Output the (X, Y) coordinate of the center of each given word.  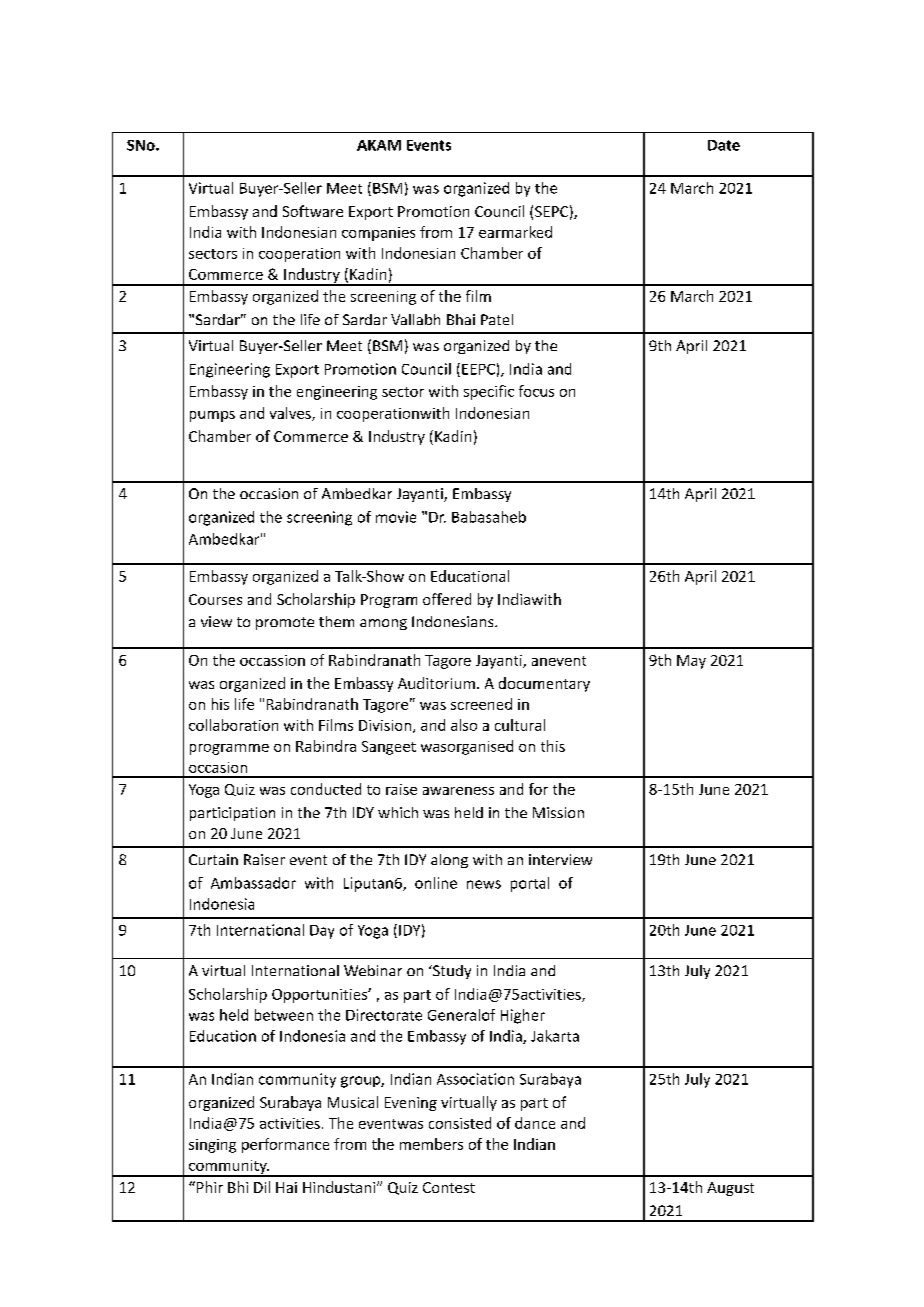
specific (489, 392)
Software (313, 211)
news (484, 884)
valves (291, 414)
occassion (272, 660)
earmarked (515, 232)
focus (536, 391)
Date (724, 145)
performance (285, 1145)
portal (530, 884)
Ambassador (253, 883)
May (691, 662)
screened (481, 704)
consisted (460, 1123)
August (730, 1189)
